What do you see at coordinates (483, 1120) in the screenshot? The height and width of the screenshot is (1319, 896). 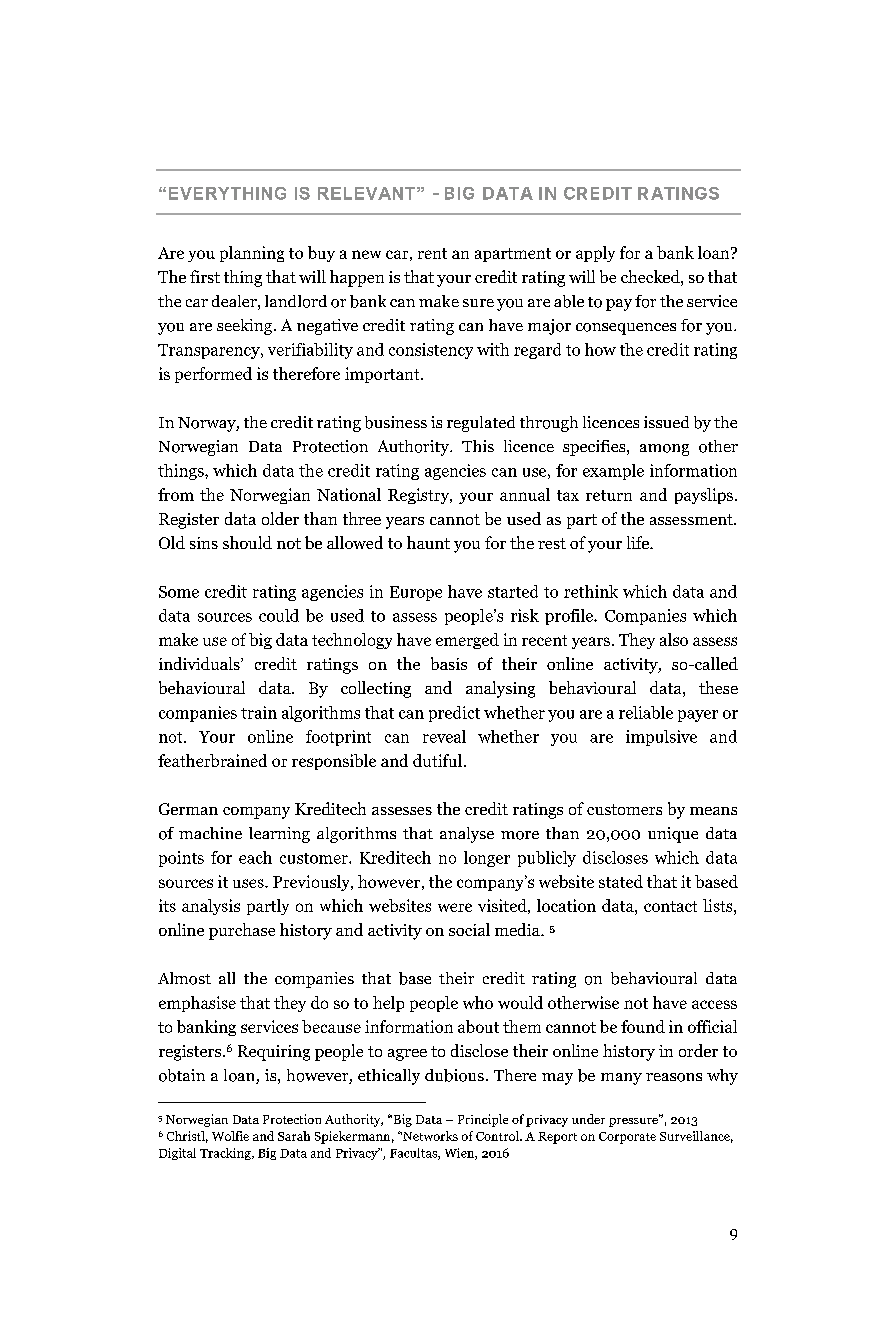 I see `Principle` at bounding box center [483, 1120].
